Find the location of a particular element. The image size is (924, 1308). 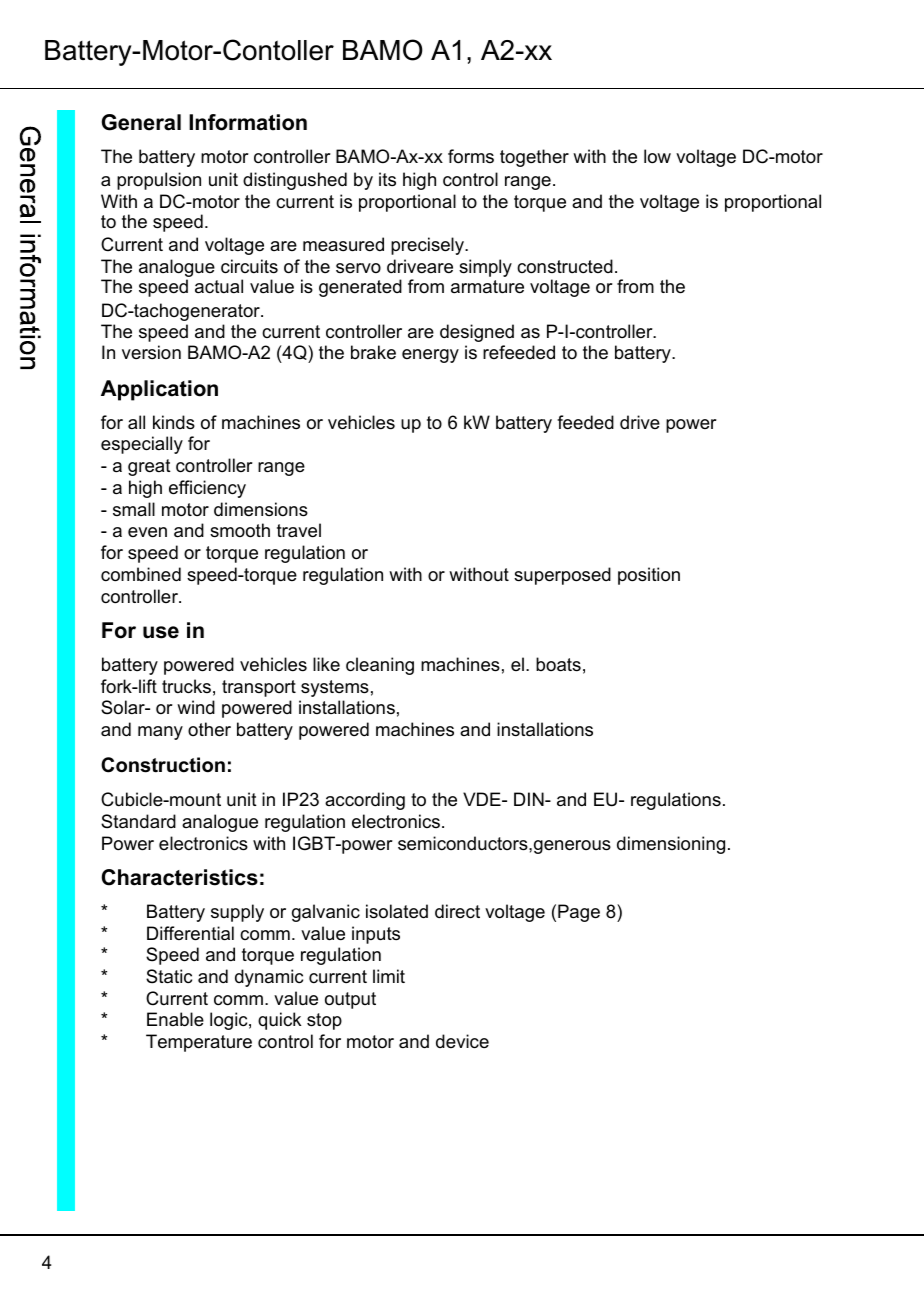

energy is located at coordinates (430, 356).
